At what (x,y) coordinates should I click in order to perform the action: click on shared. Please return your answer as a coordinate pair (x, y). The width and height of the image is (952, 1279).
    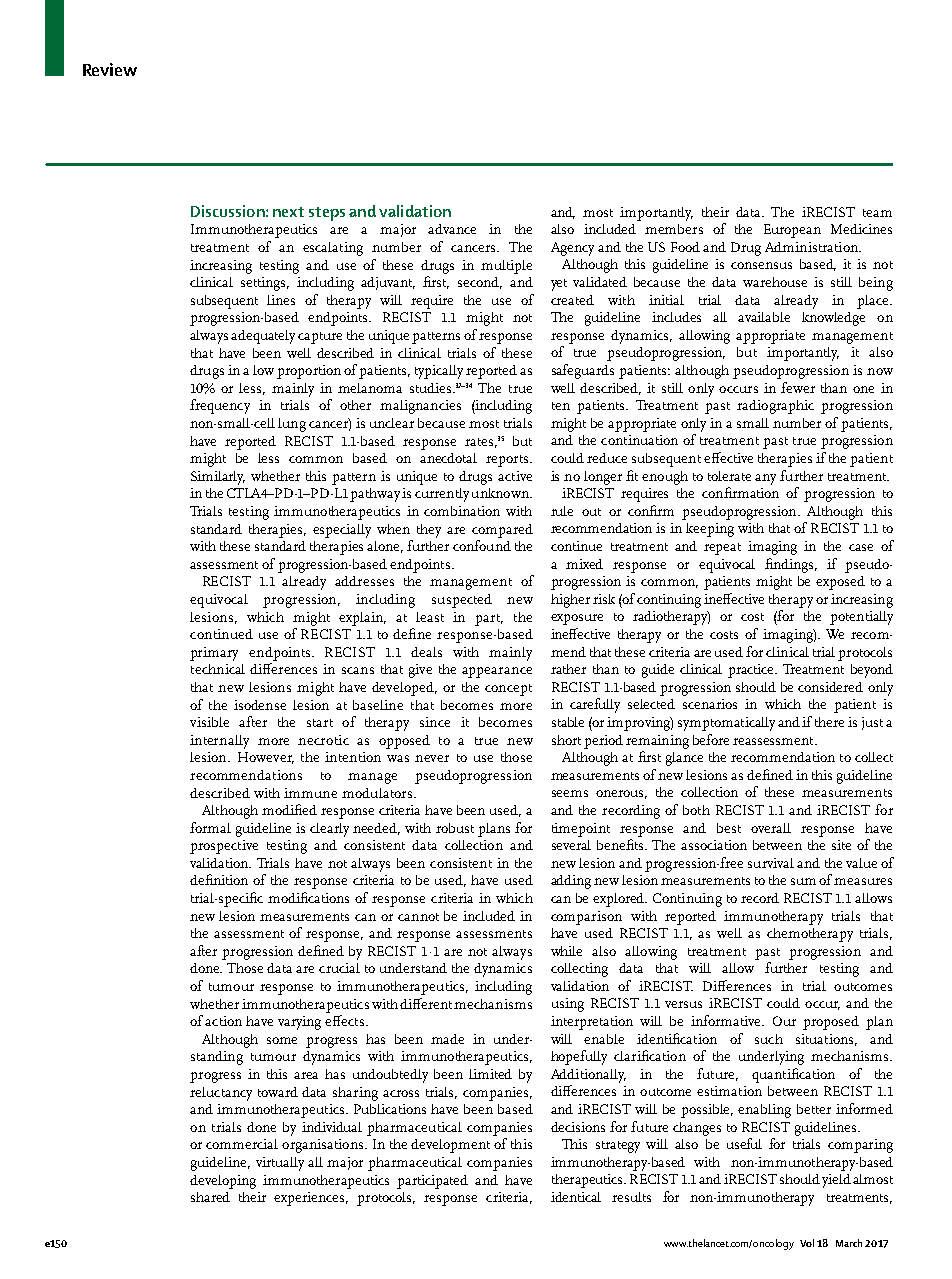
    Looking at the image, I should click on (210, 1197).
